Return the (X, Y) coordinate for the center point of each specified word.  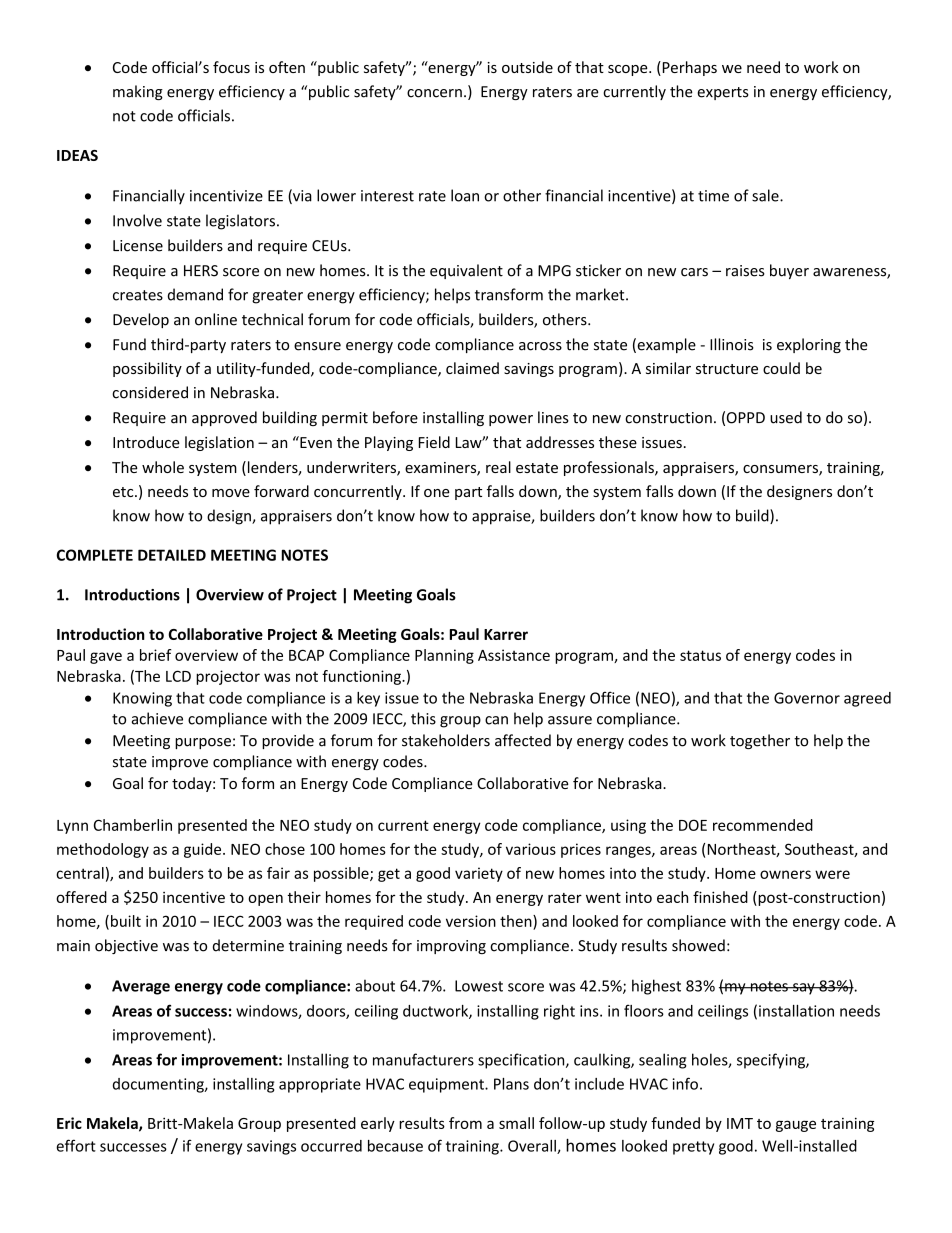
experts (723, 93)
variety (479, 874)
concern (434, 93)
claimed (472, 368)
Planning (444, 656)
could (781, 368)
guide (204, 850)
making (138, 92)
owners (785, 874)
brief (155, 655)
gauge (796, 1126)
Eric (69, 1123)
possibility (147, 369)
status (700, 655)
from (465, 1123)
